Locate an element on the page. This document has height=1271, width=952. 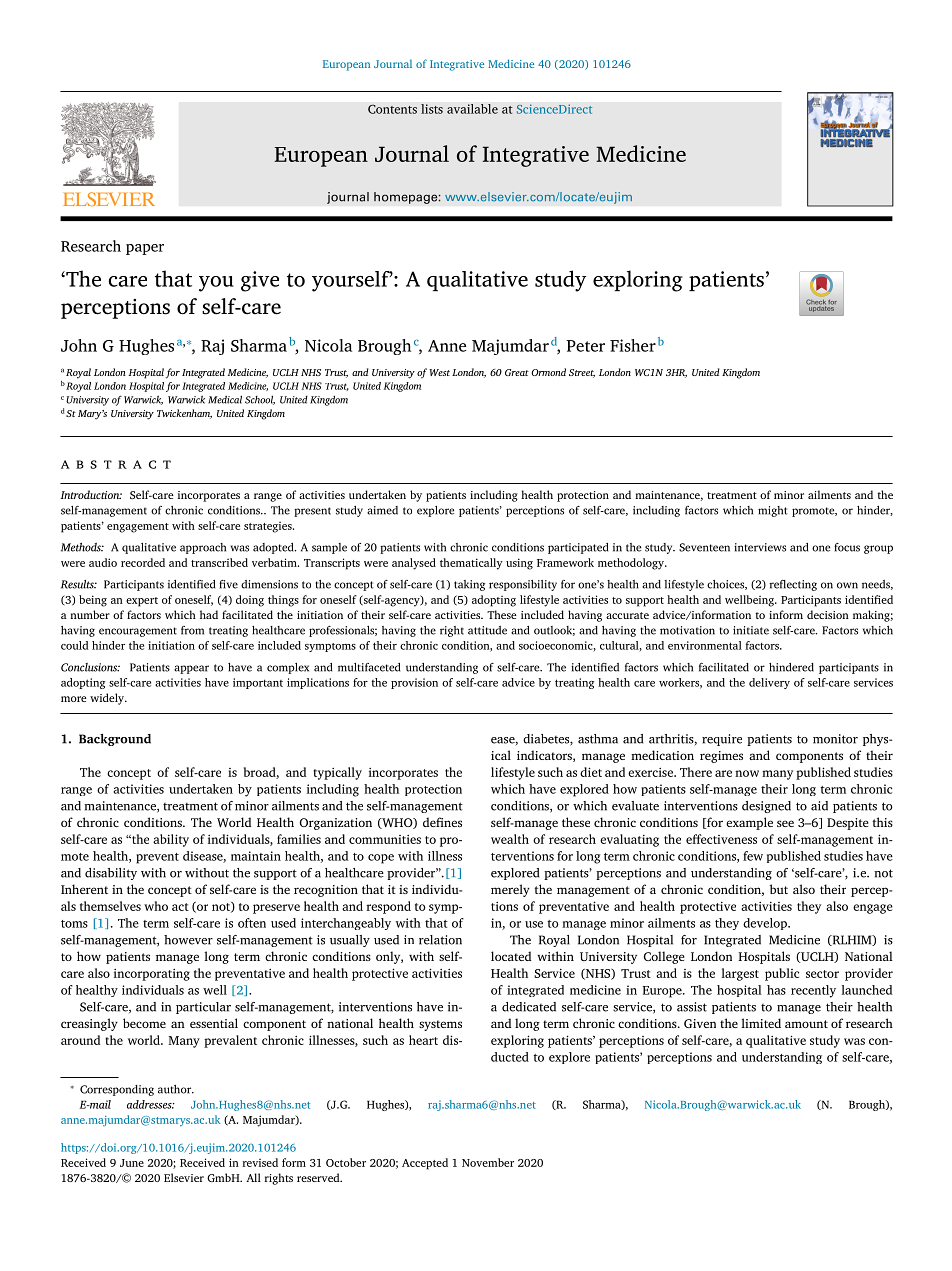
June is located at coordinates (132, 1163).
